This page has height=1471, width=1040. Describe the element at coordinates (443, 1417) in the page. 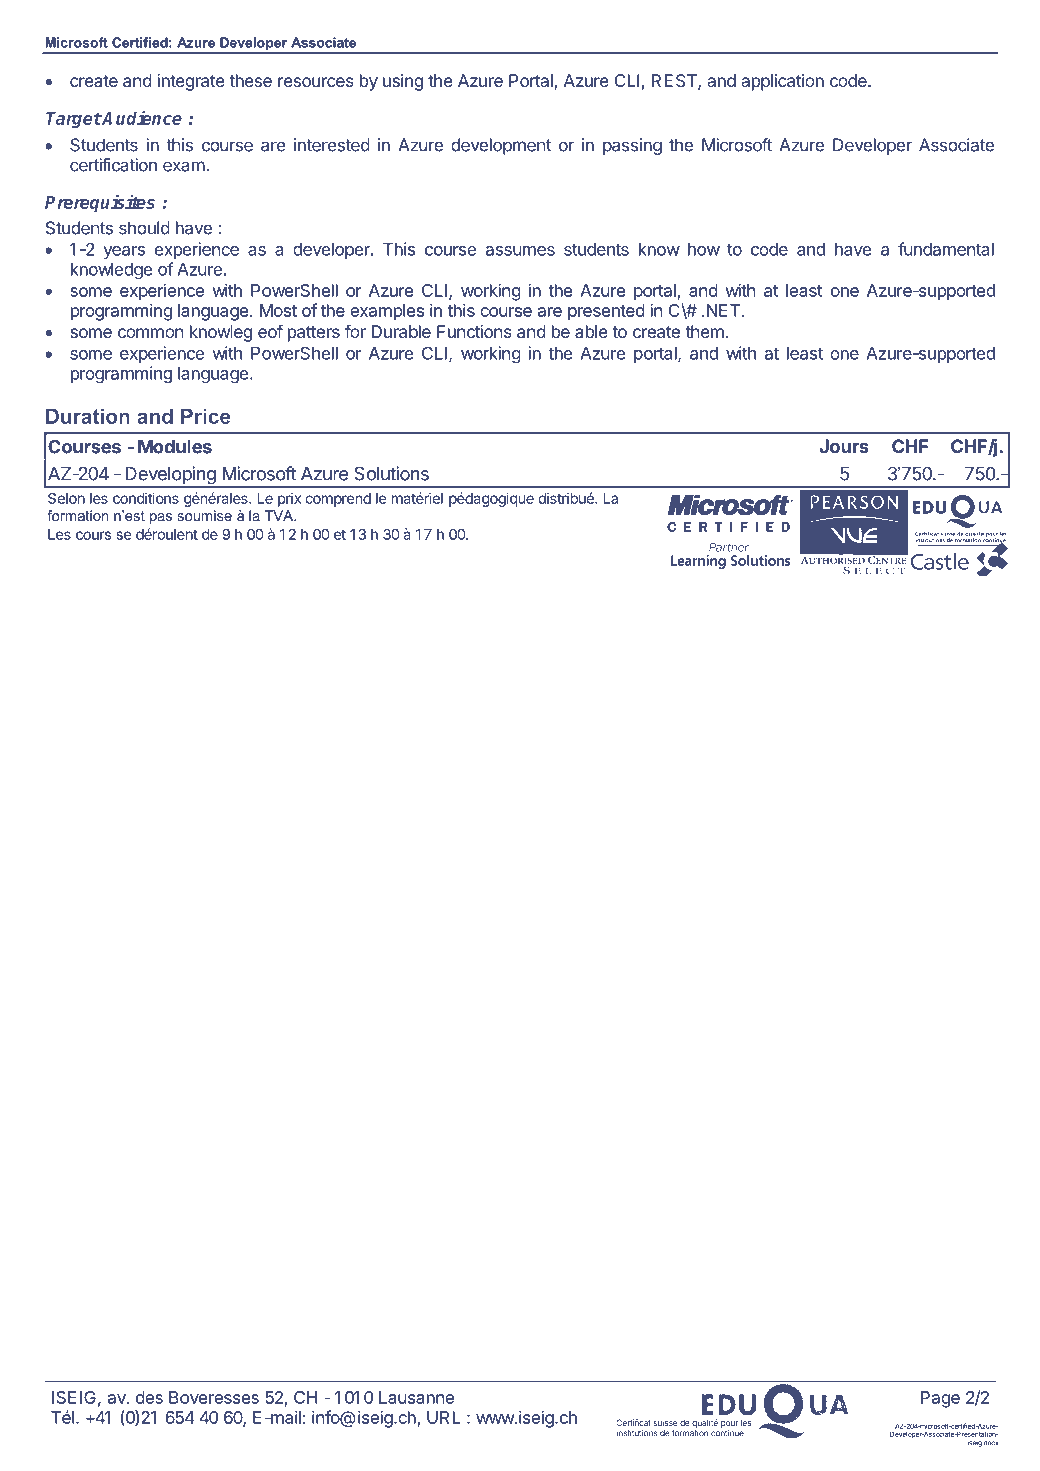

I see `URL` at that location.
